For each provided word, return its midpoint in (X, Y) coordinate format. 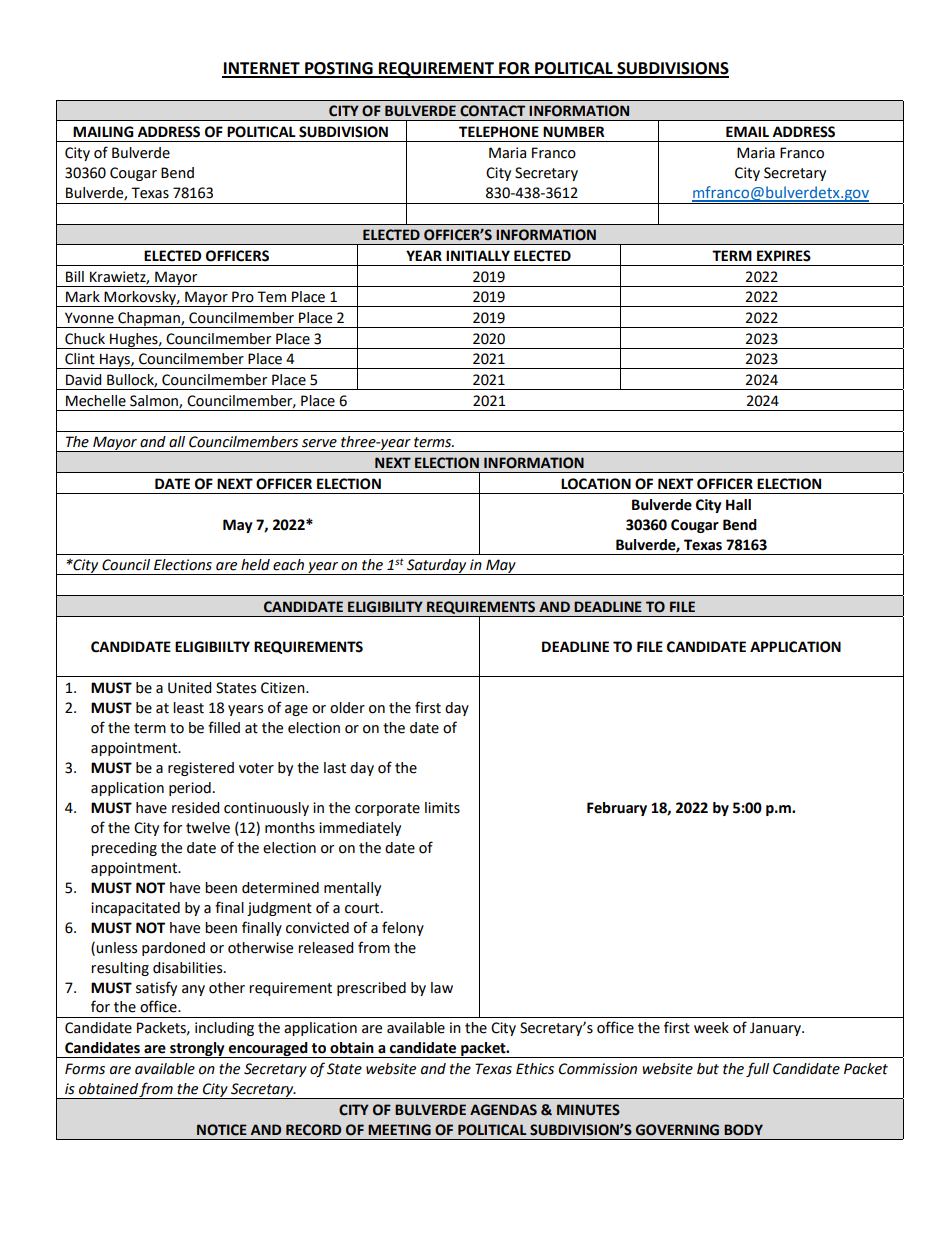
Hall (738, 505)
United (189, 688)
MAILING (103, 132)
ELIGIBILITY (385, 607)
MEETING (399, 1130)
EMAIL (747, 131)
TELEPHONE (499, 132)
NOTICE (222, 1130)
